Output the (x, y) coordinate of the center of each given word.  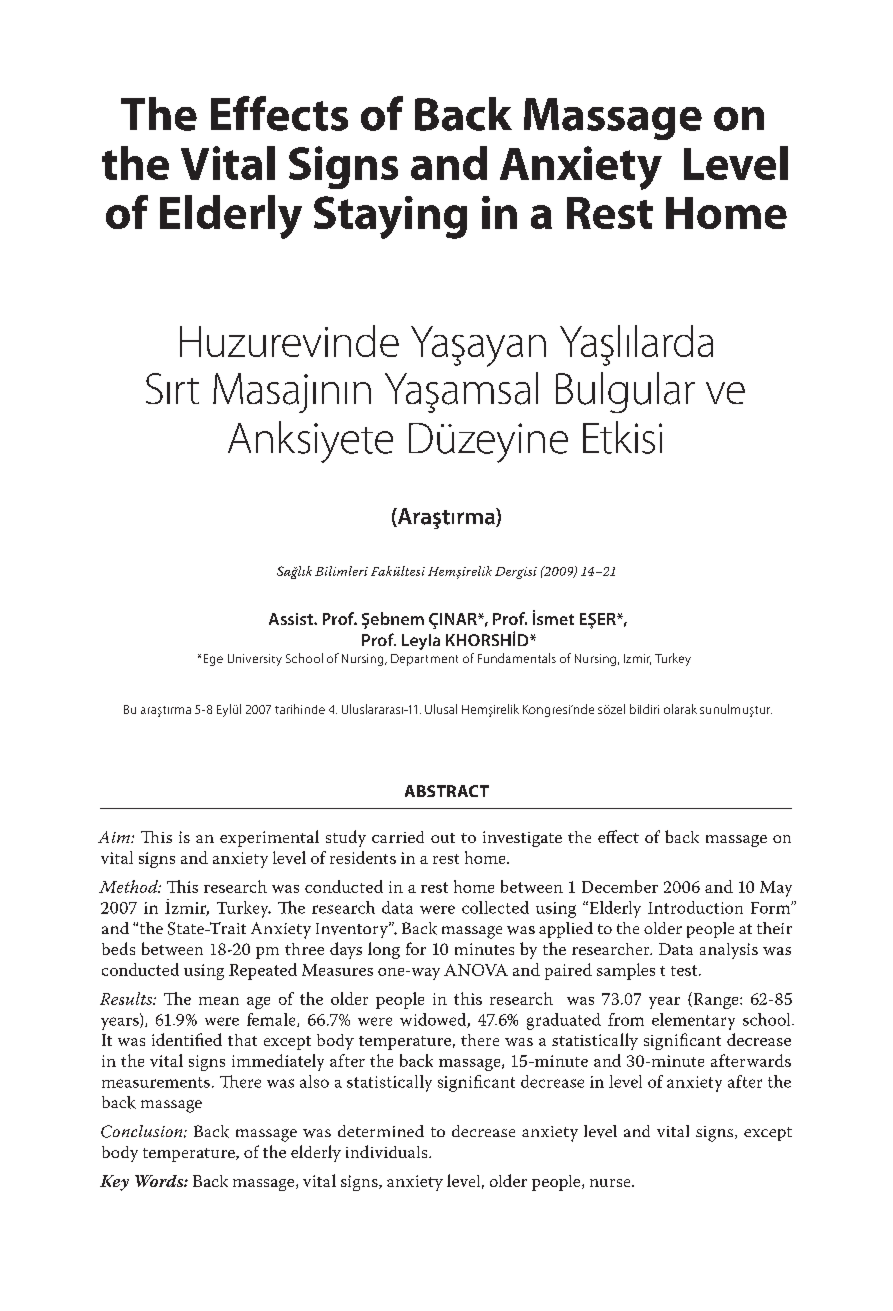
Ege (213, 660)
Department (424, 660)
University (255, 660)
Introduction (695, 907)
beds (118, 948)
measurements (156, 1082)
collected (495, 907)
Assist (292, 619)
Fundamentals (517, 658)
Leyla (421, 642)
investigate (522, 839)
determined (381, 1131)
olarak (680, 709)
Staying (390, 217)
